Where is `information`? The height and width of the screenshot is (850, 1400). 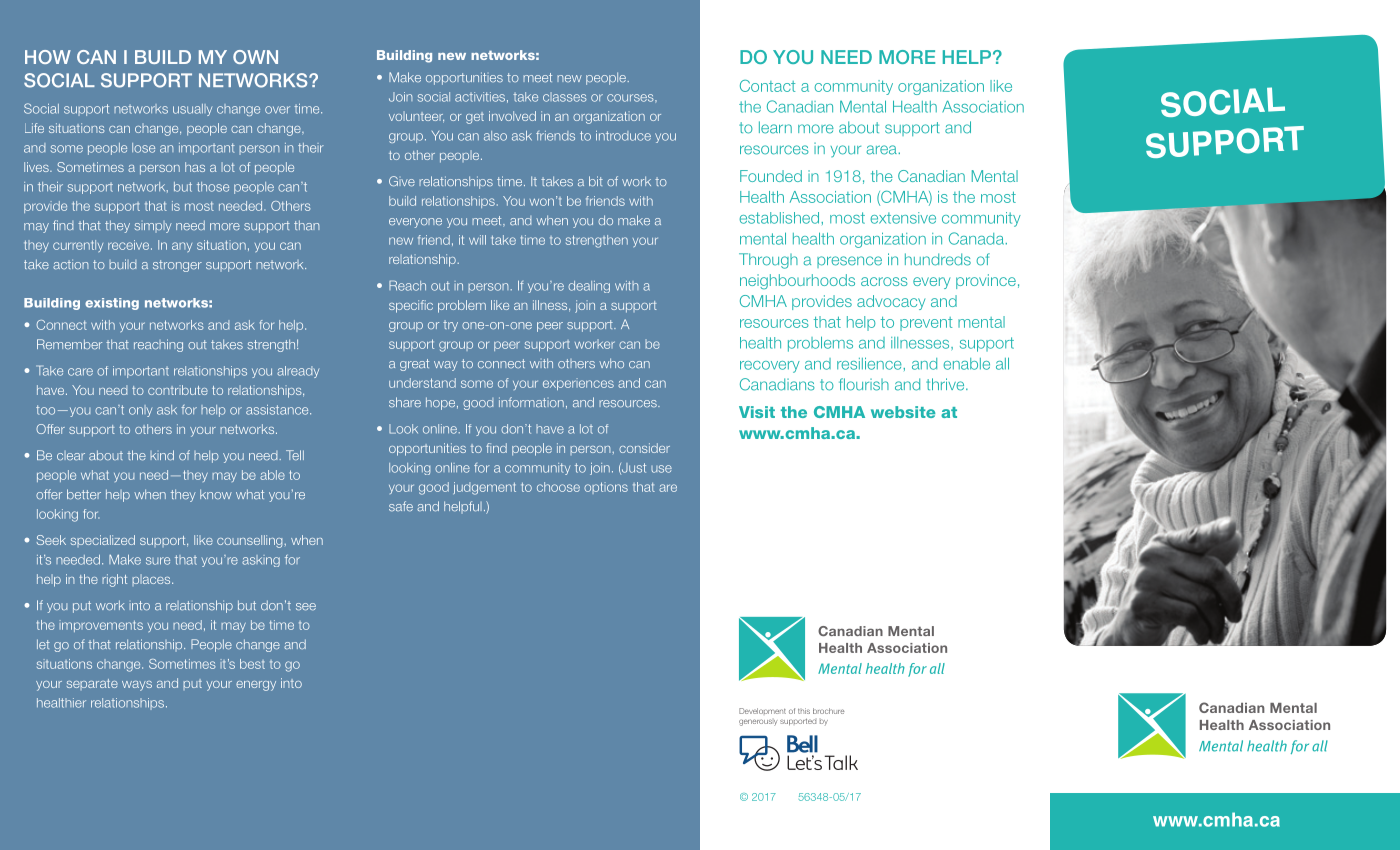 information is located at coordinates (531, 402).
